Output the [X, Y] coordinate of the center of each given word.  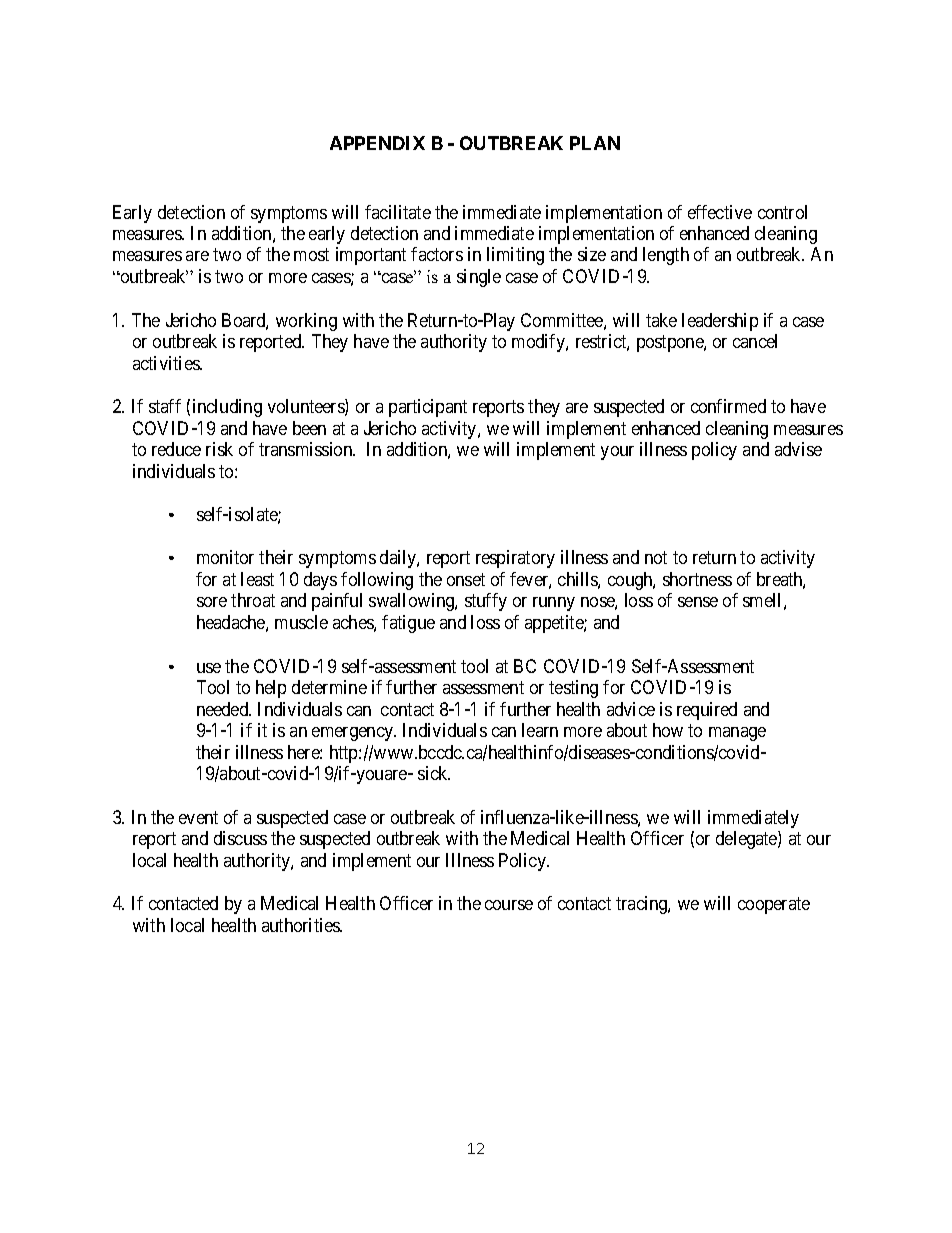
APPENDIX [377, 143]
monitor [225, 557]
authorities [302, 925]
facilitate [398, 212]
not [656, 557]
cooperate [774, 906]
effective [720, 212]
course [509, 905]
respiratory [515, 559]
